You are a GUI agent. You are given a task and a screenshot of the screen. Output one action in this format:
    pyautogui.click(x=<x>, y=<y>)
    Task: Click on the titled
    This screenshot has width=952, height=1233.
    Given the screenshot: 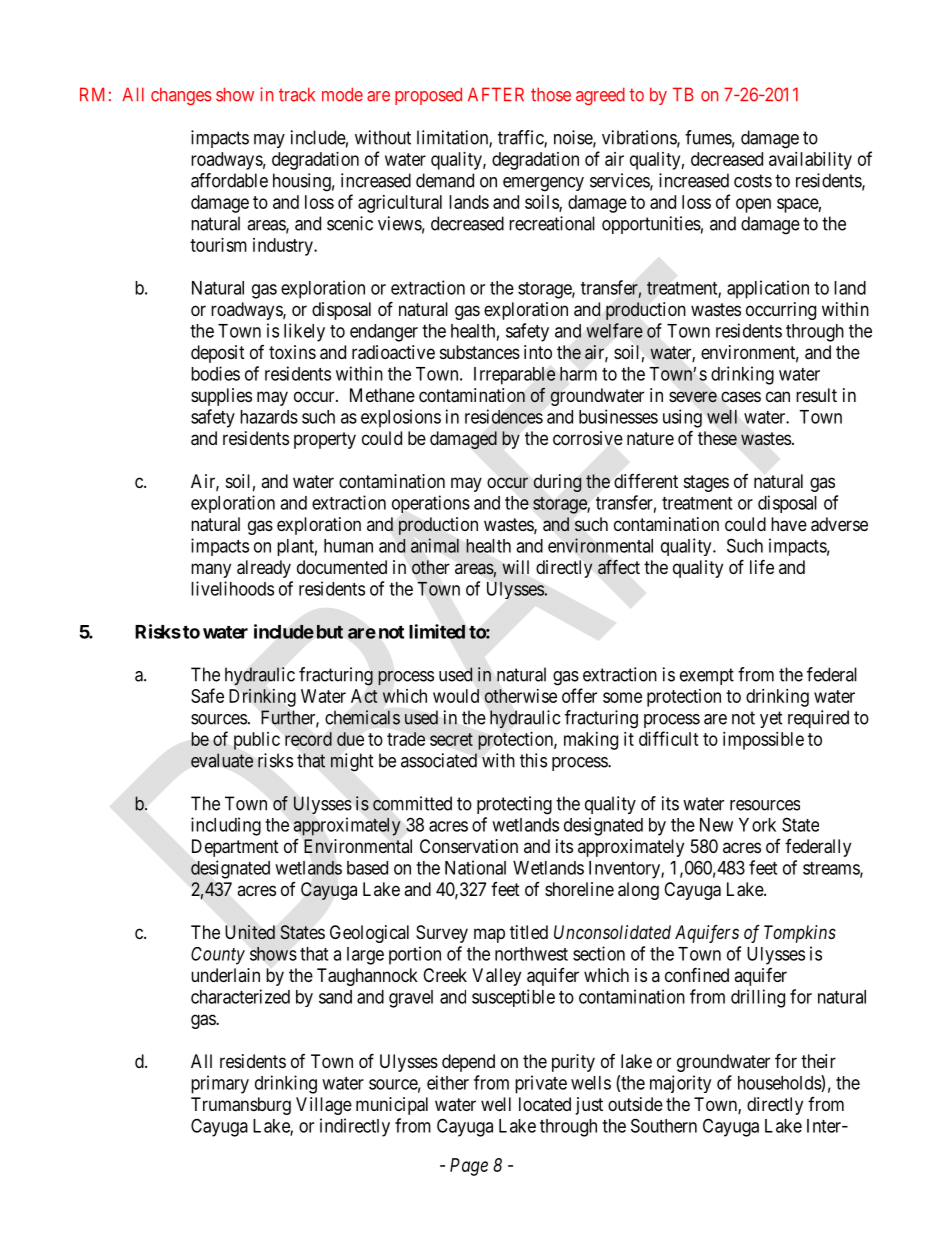 What is the action you would take?
    pyautogui.click(x=529, y=932)
